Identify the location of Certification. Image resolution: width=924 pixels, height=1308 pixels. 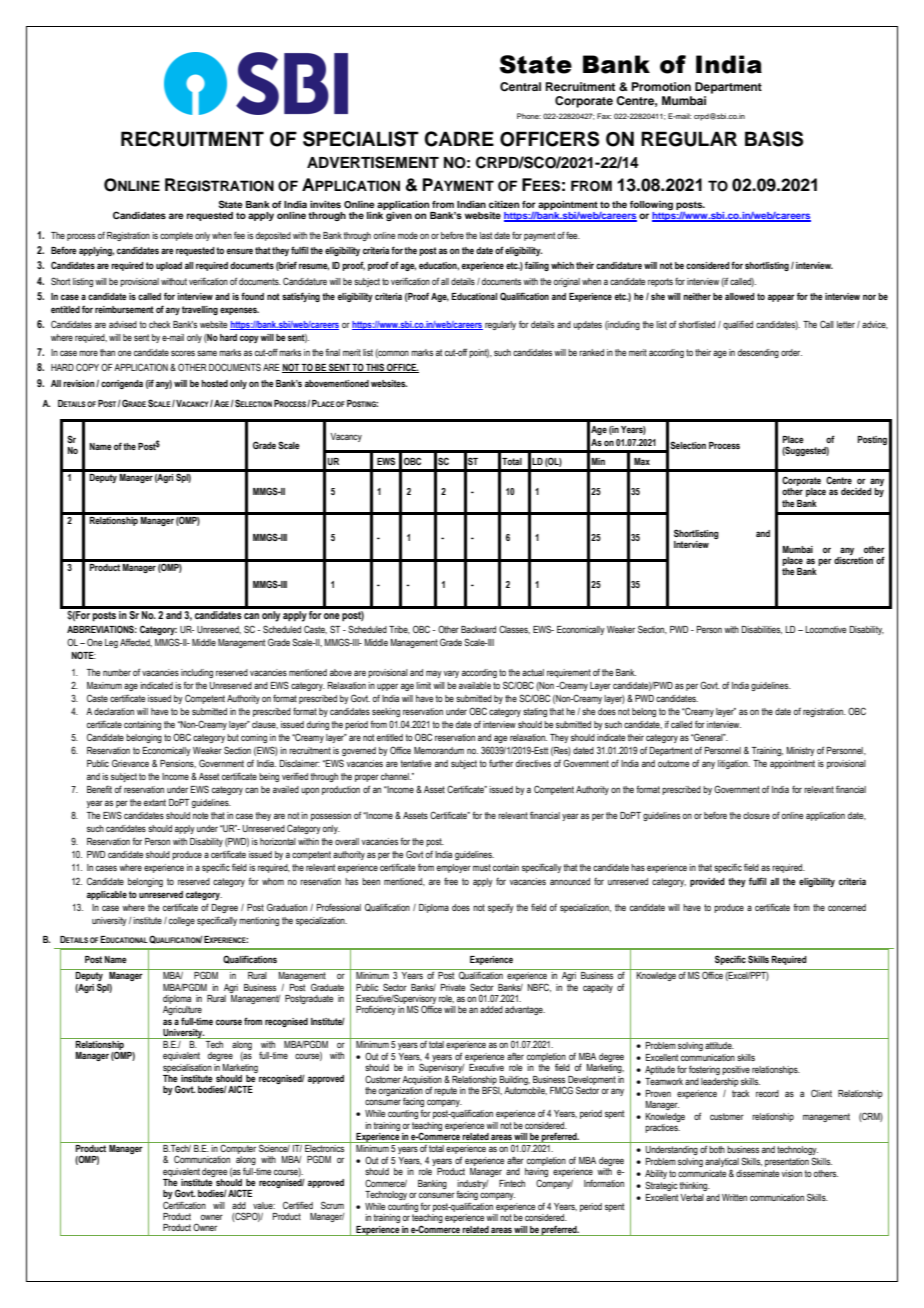
(184, 1205).
